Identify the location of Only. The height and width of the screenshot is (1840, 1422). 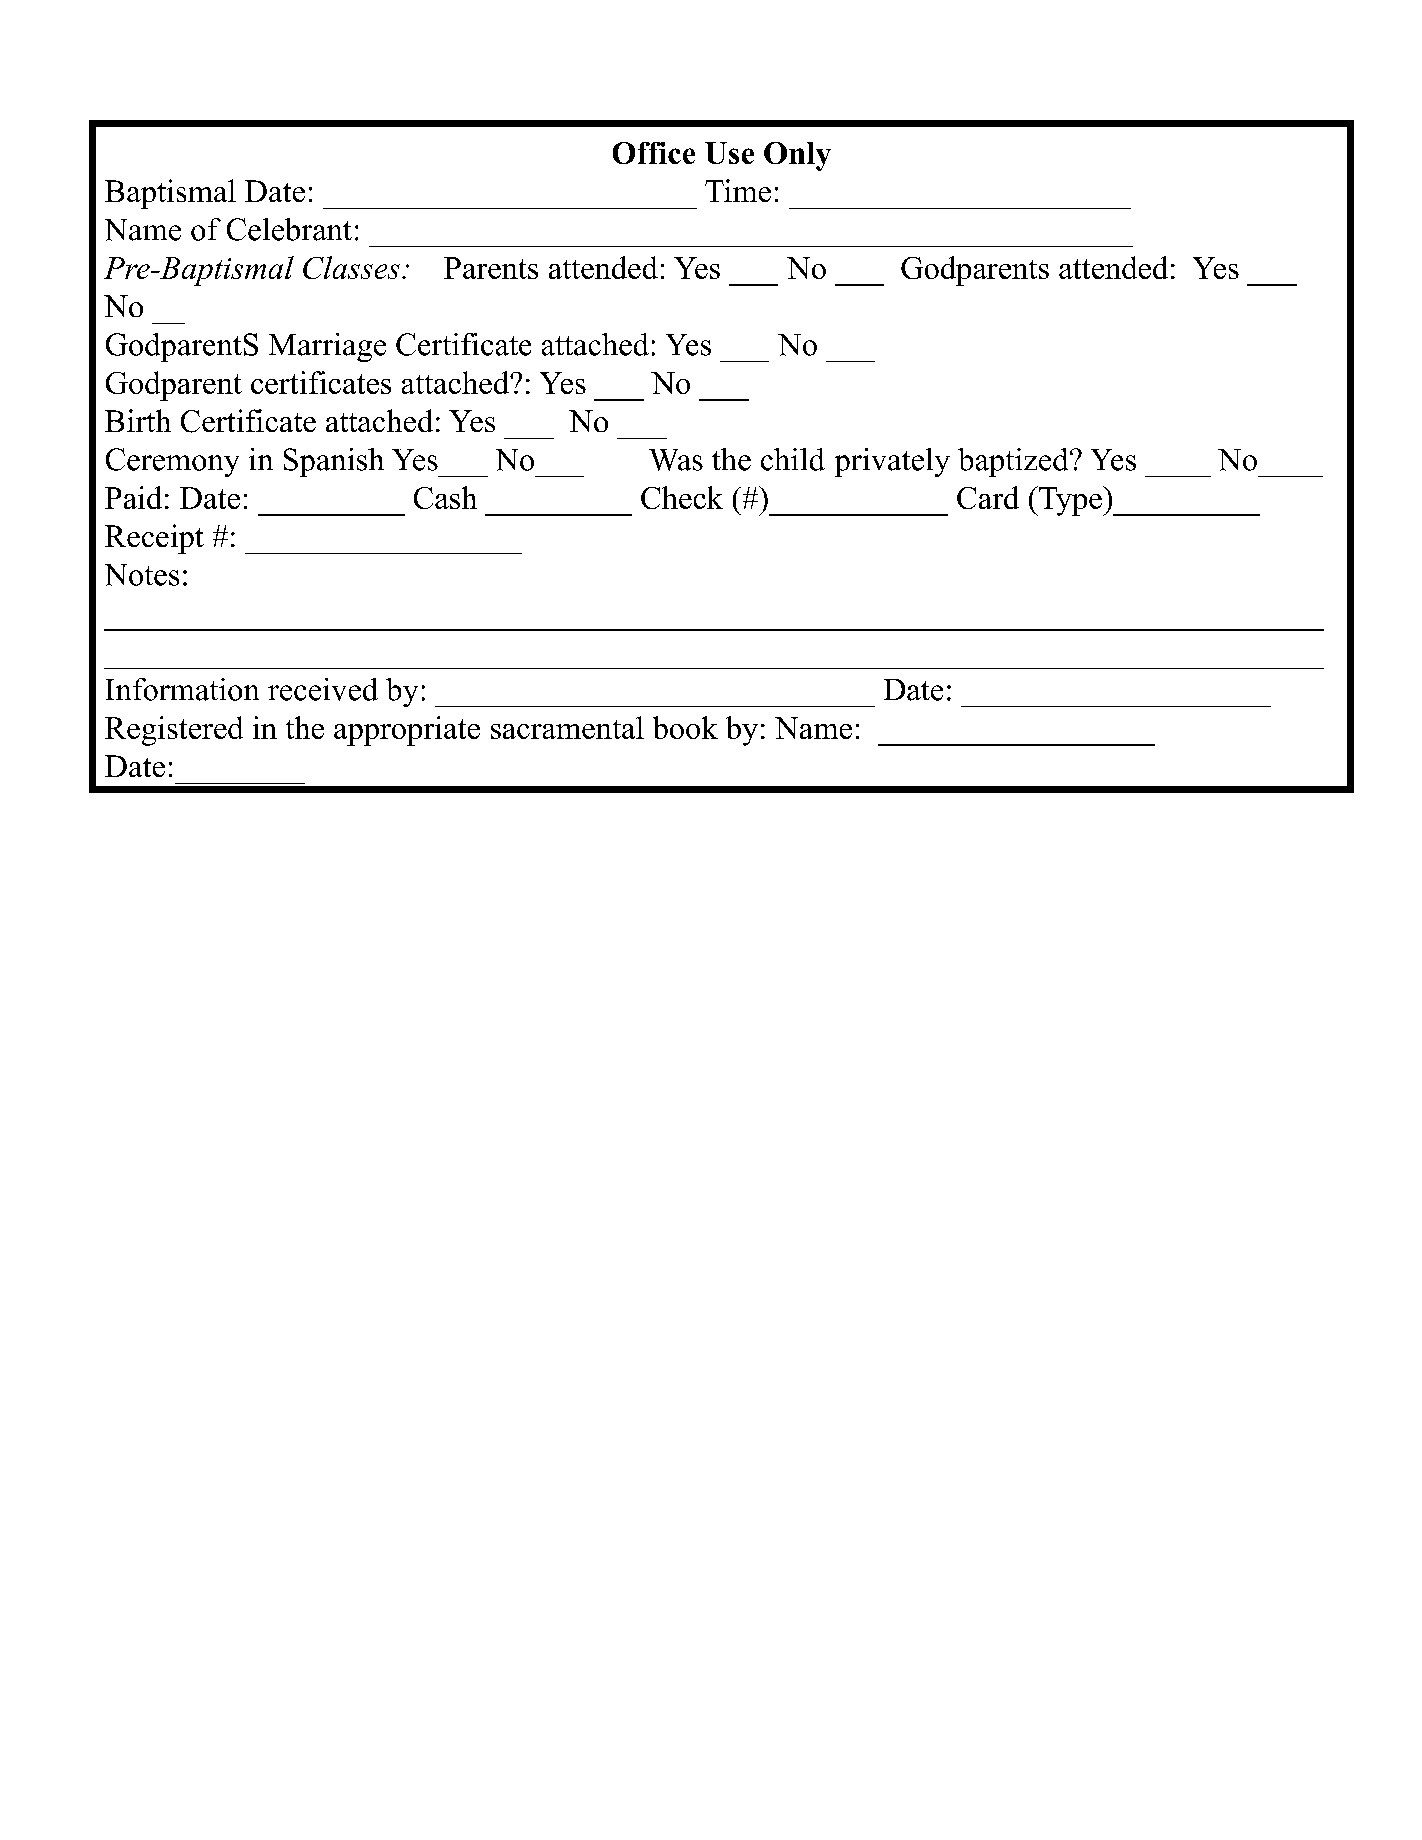
(797, 156).
